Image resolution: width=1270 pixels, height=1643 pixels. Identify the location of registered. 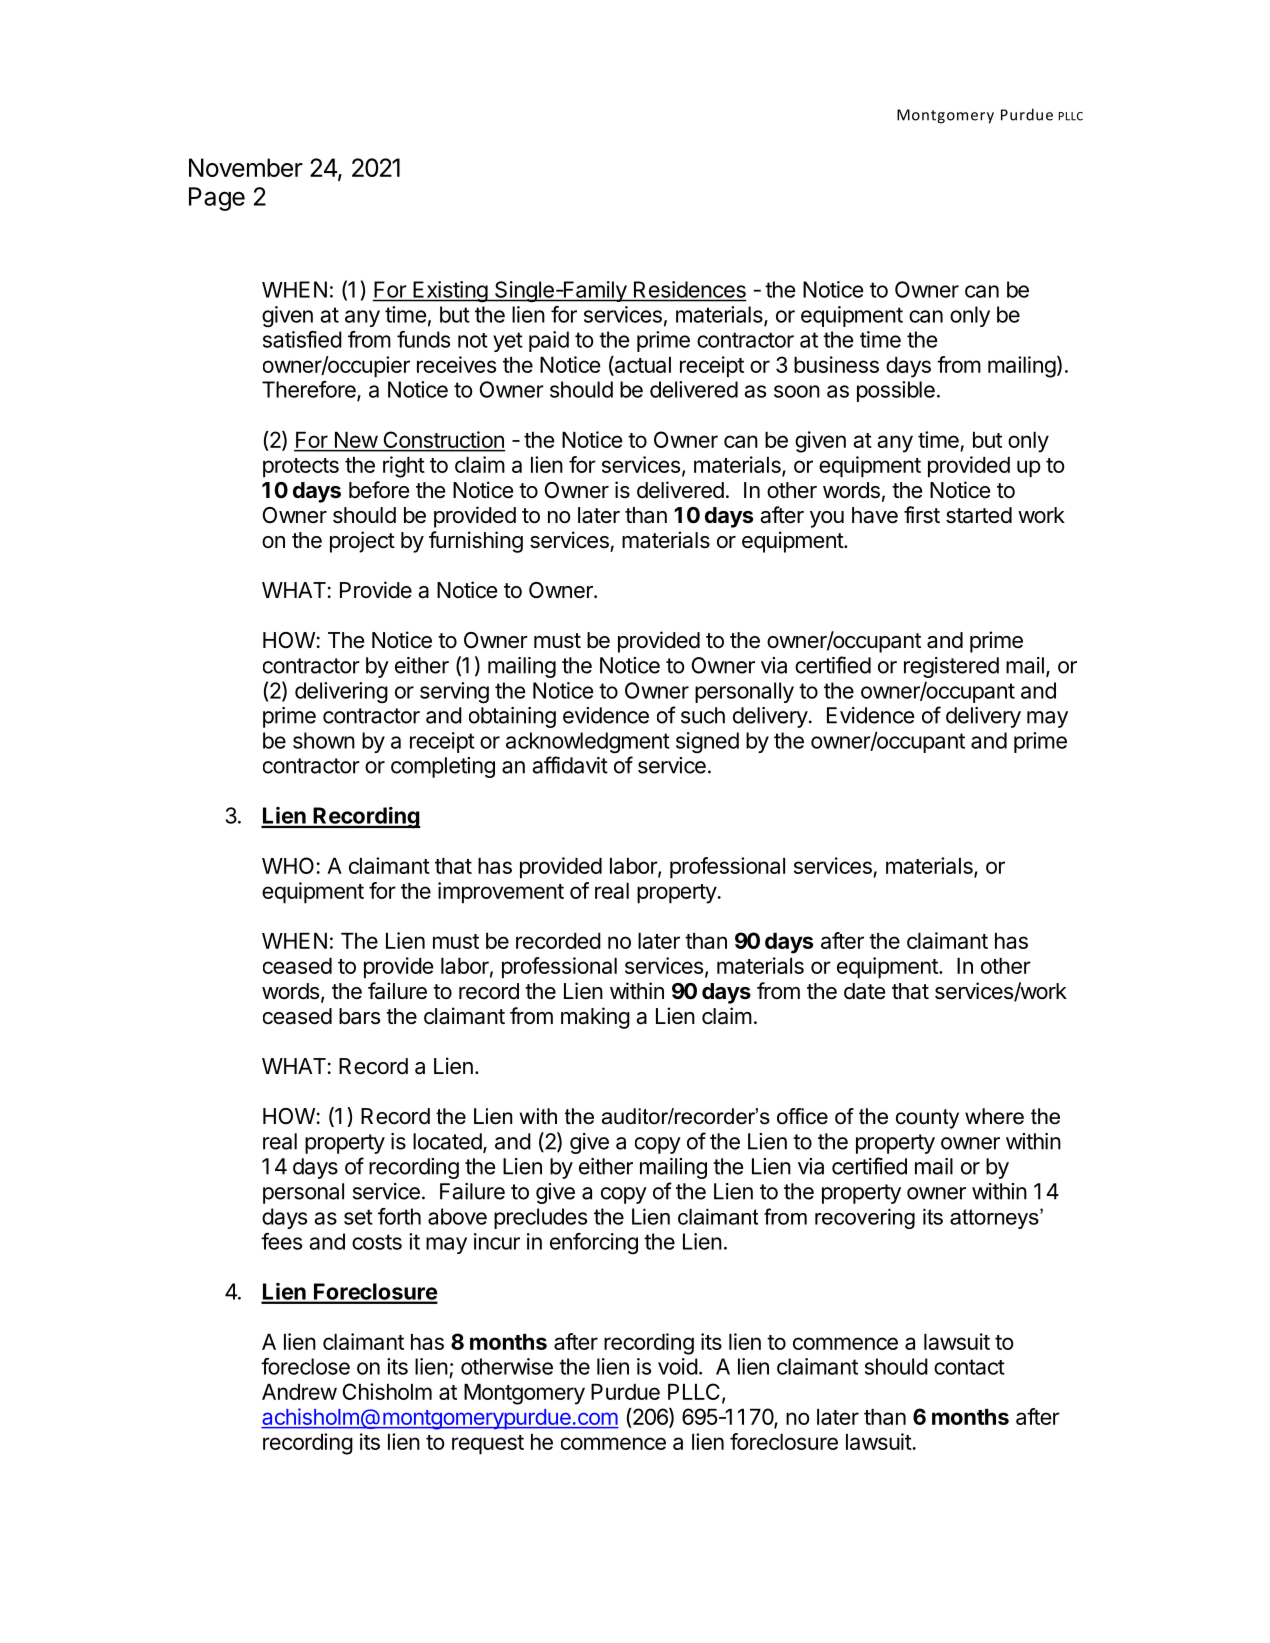
(951, 667).
